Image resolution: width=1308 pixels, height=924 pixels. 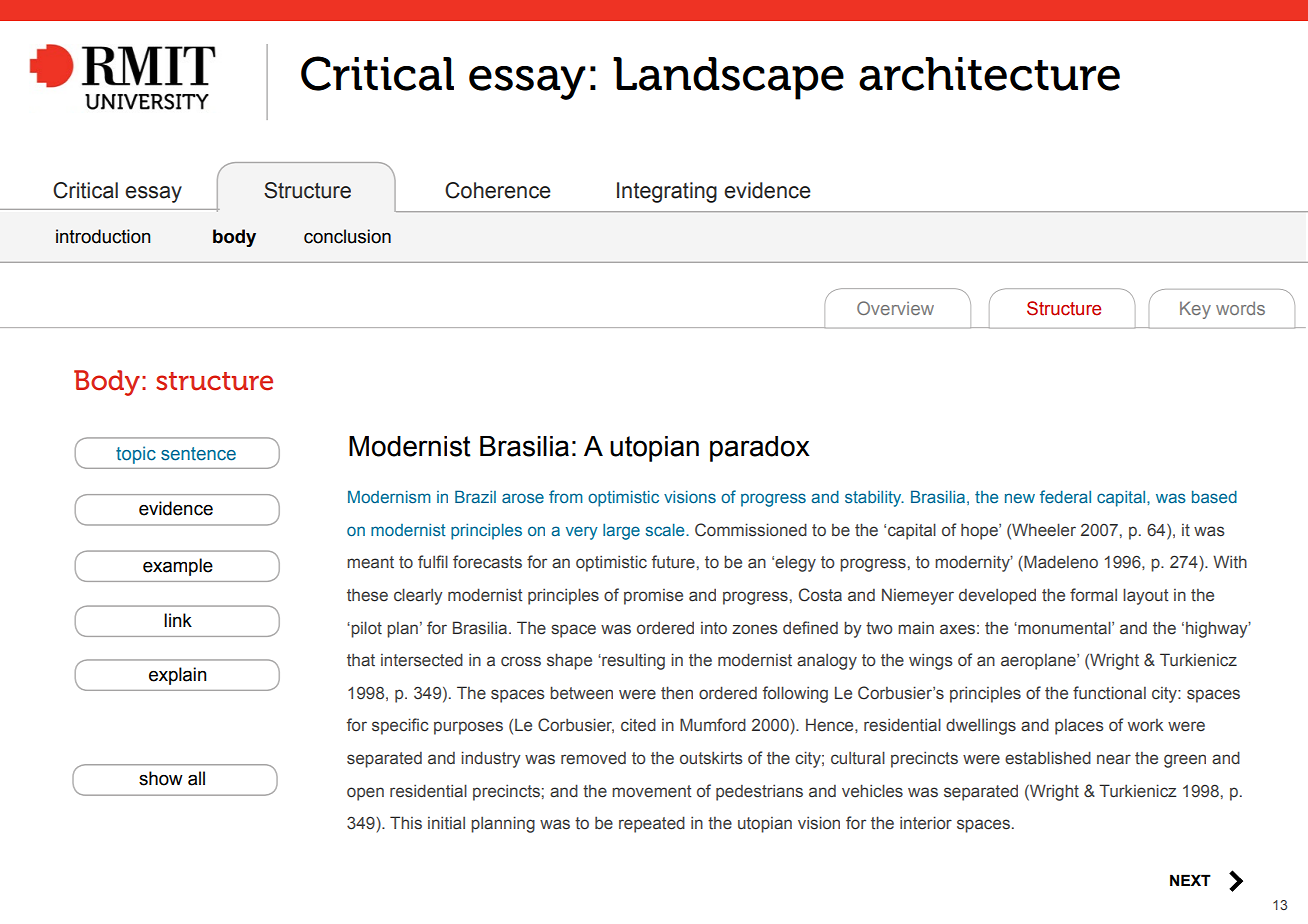 What do you see at coordinates (406, 823) in the document?
I see `This` at bounding box center [406, 823].
